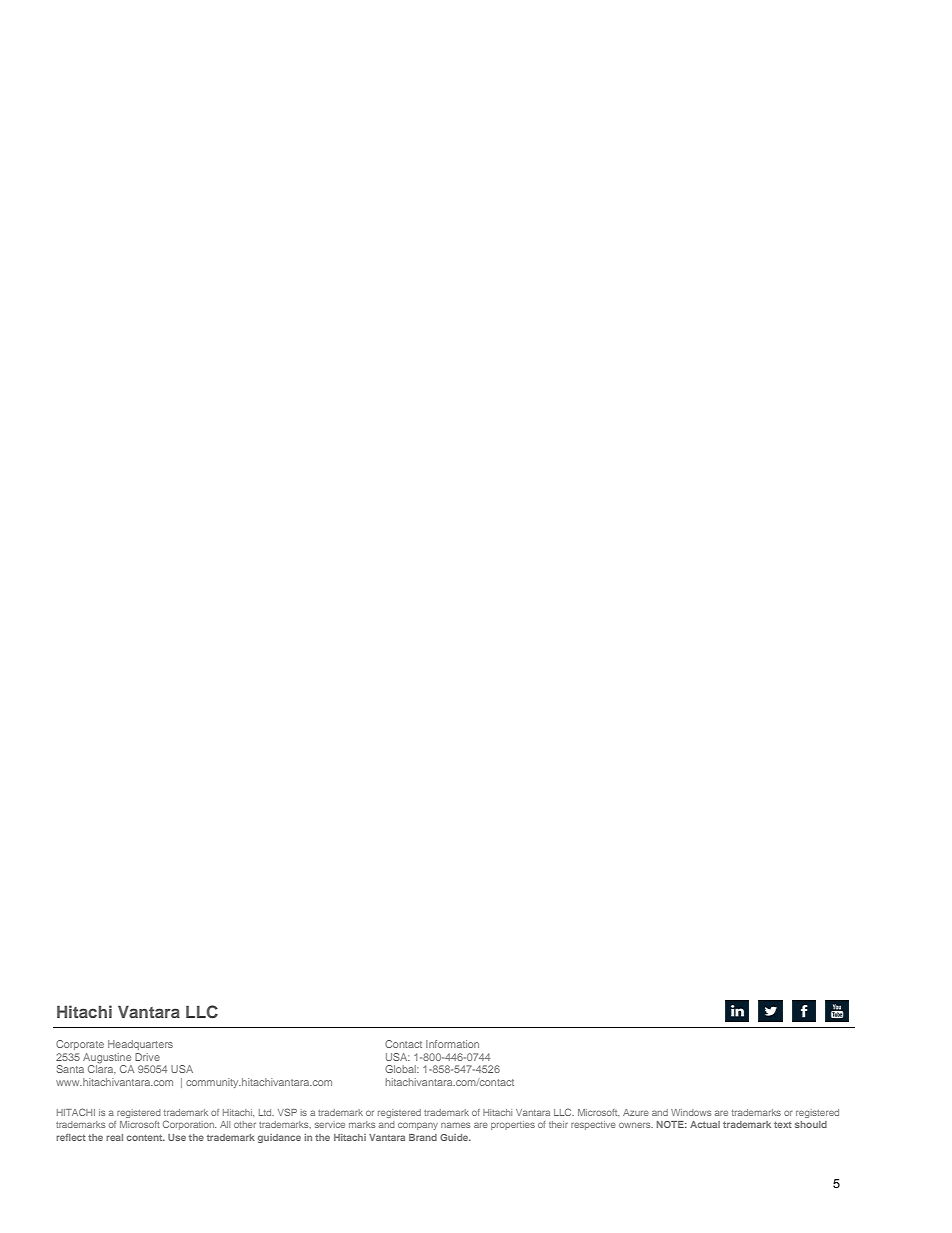 This screenshot has width=952, height=1233. Describe the element at coordinates (146, 1137) in the screenshot. I see `content` at that location.
